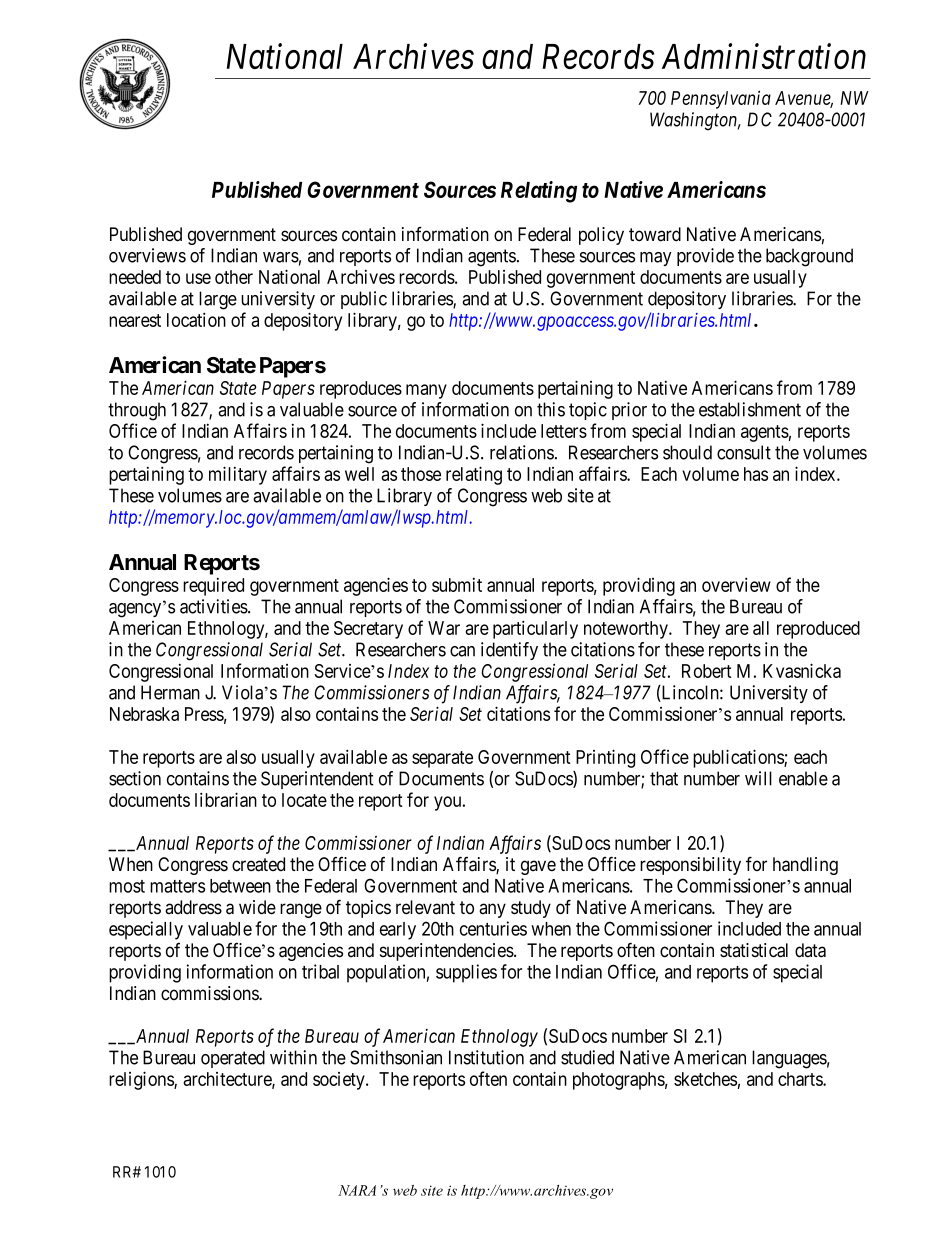 The width and height of the page is (952, 1233). What do you see at coordinates (457, 585) in the page?
I see `submit` at bounding box center [457, 585].
